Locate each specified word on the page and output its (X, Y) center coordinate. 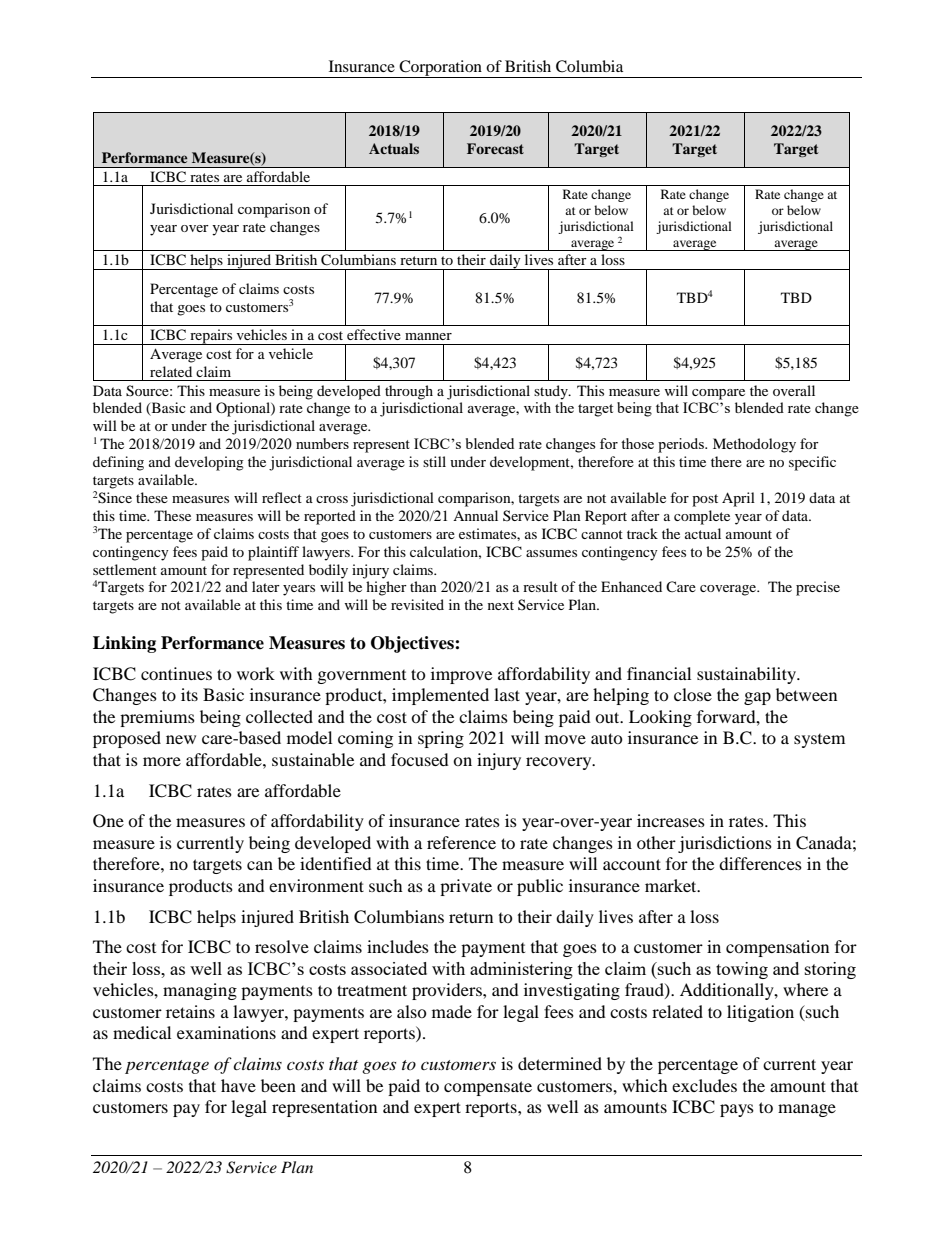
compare (718, 394)
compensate (488, 1088)
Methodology (754, 445)
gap (757, 698)
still (434, 461)
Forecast (495, 148)
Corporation (440, 69)
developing (209, 463)
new (181, 739)
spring (441, 739)
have (238, 1085)
